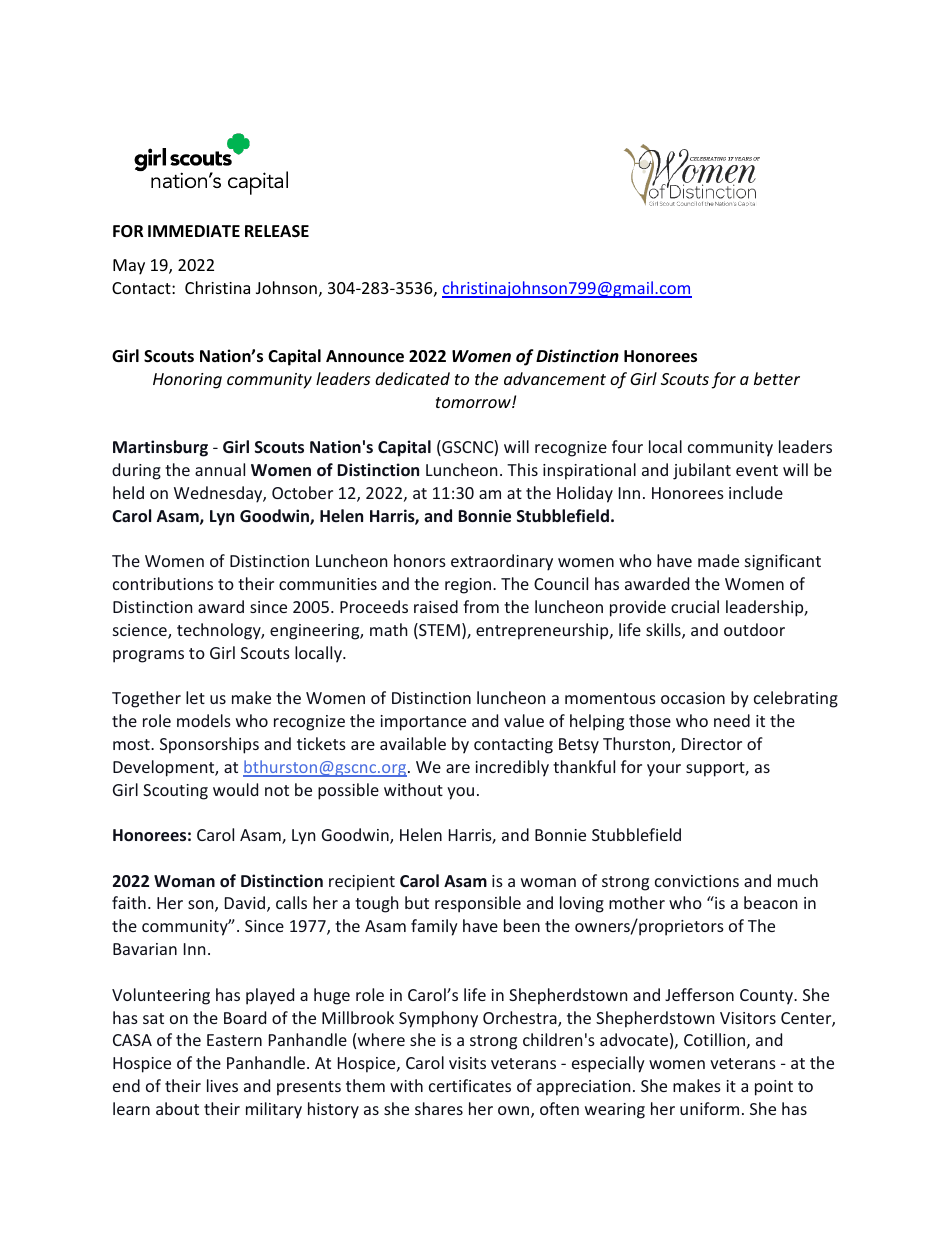  What do you see at coordinates (222, 1085) in the image?
I see `lives` at bounding box center [222, 1085].
